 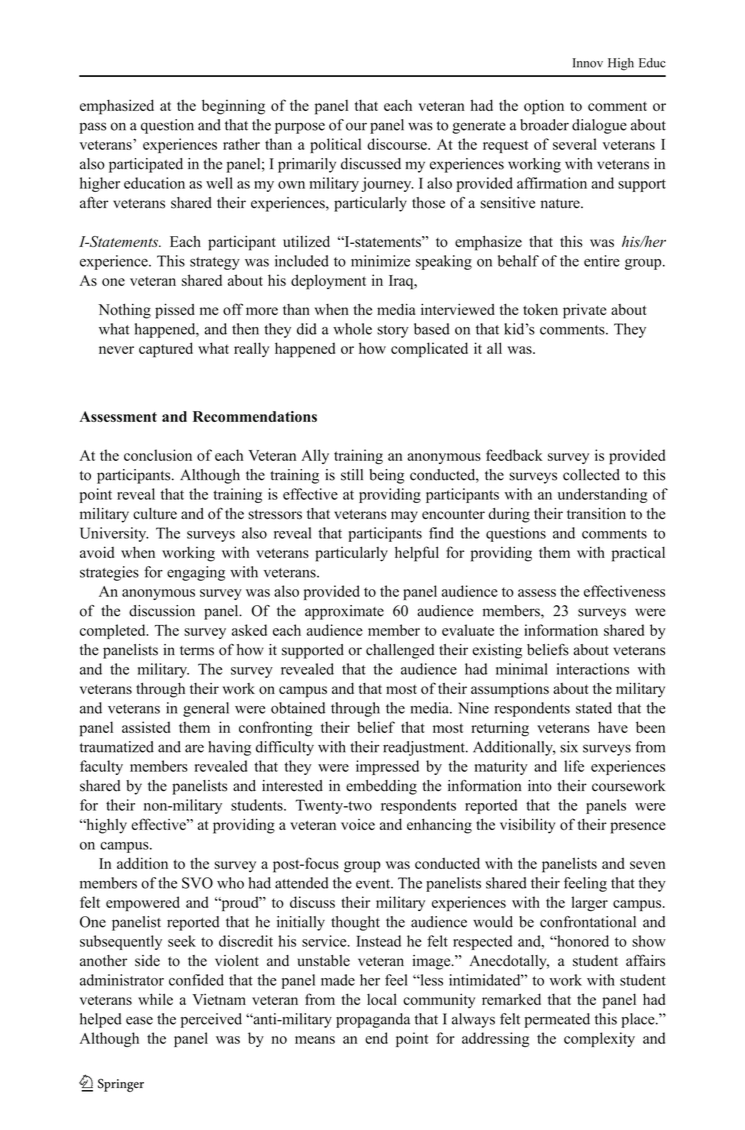 What do you see at coordinates (166, 350) in the screenshot?
I see `captured` at bounding box center [166, 350].
